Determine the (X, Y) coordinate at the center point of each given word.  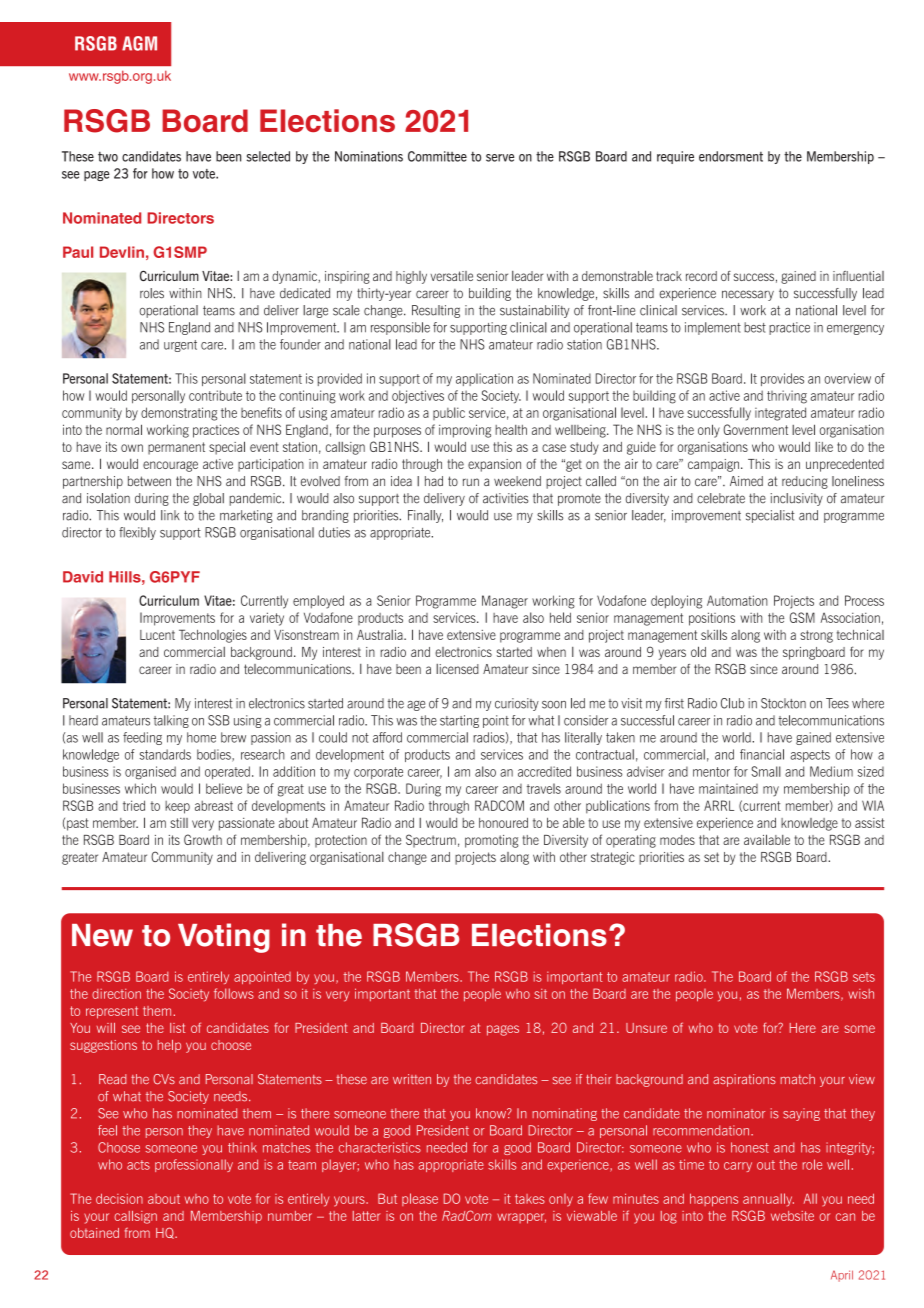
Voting (224, 938)
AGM (139, 43)
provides (782, 379)
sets (864, 977)
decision (119, 1198)
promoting (492, 841)
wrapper (521, 1218)
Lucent (157, 635)
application (484, 379)
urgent (180, 346)
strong (816, 636)
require (675, 157)
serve (500, 158)
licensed (457, 669)
